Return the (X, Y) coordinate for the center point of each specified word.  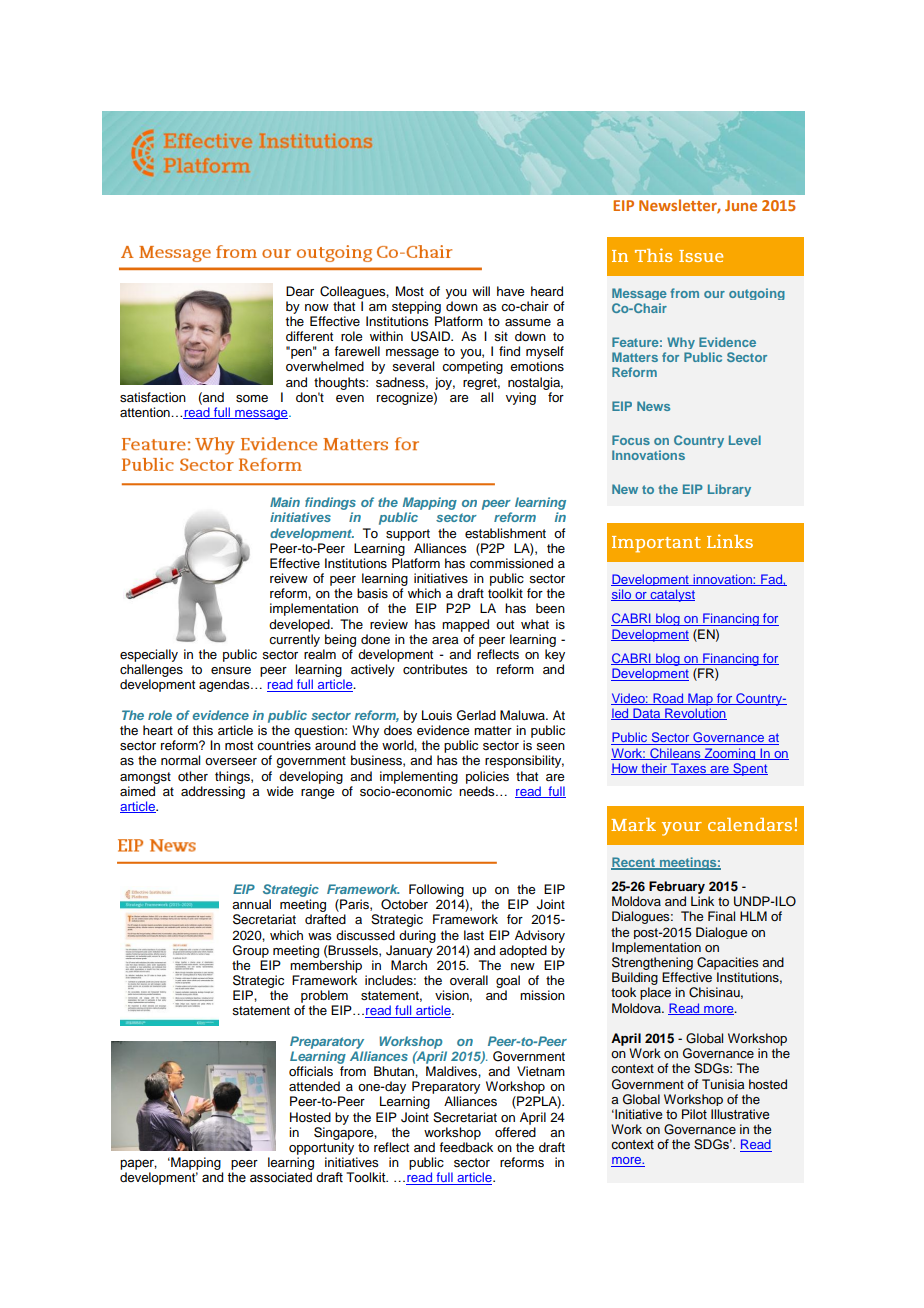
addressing (213, 792)
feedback (466, 1147)
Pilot (694, 1114)
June (741, 205)
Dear (300, 291)
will (481, 291)
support (408, 535)
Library (729, 490)
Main (285, 502)
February (677, 887)
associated (281, 1177)
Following (436, 890)
